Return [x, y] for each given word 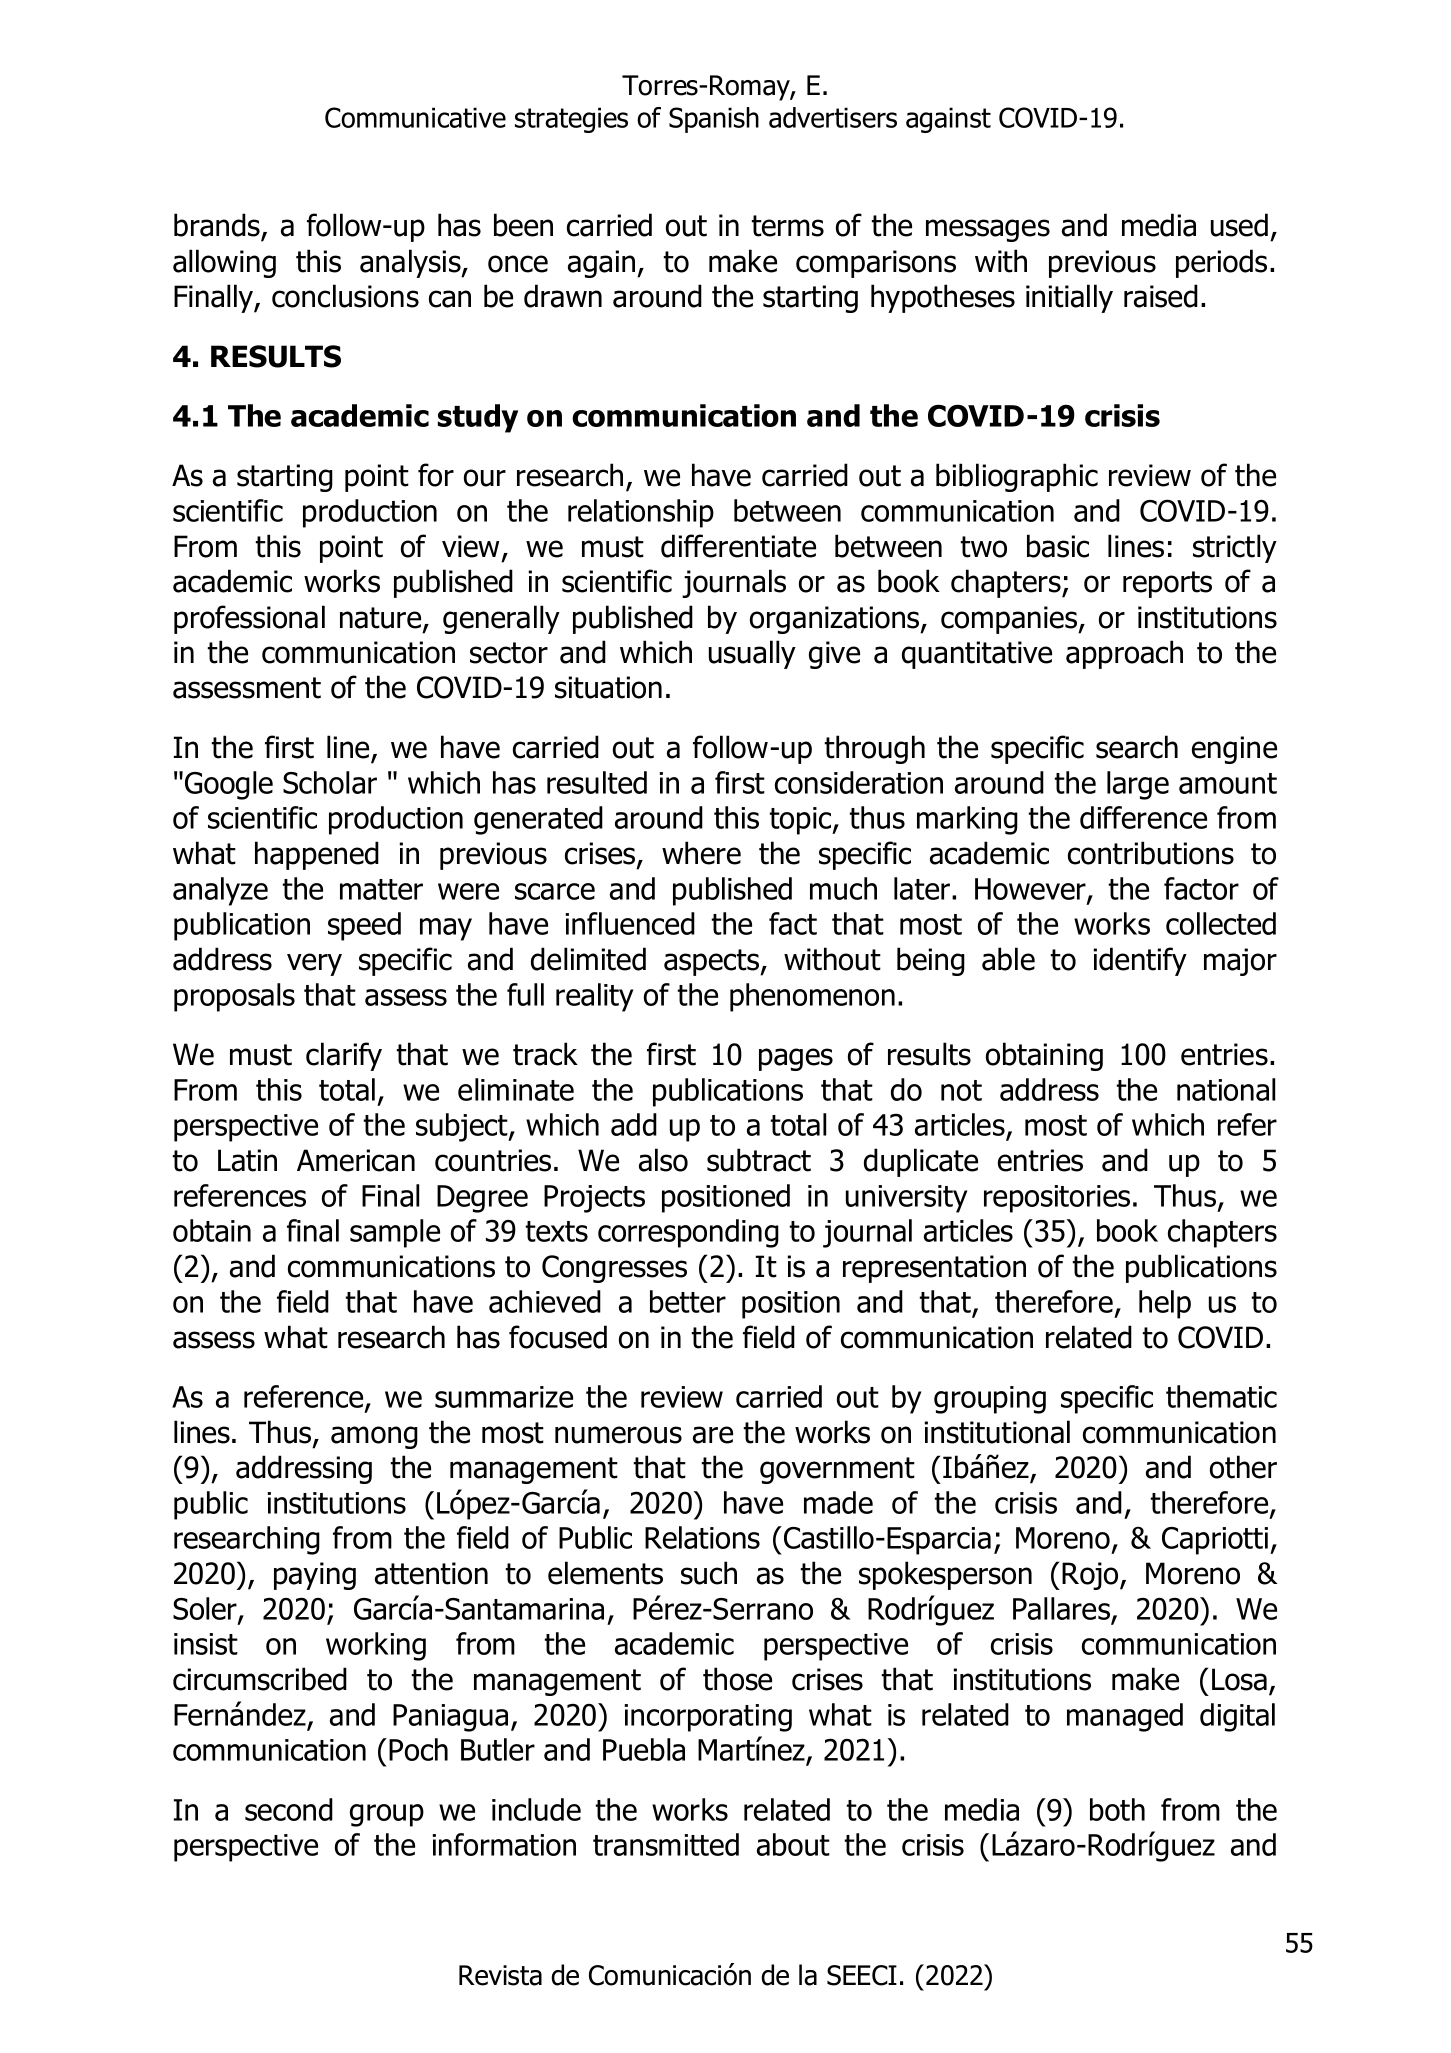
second [289, 1809]
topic [801, 821]
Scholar [330, 782]
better [688, 1301]
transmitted [666, 1844]
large [1138, 785]
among [374, 1437]
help [1165, 1304]
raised [1161, 296]
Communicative [415, 117]
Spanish [714, 120]
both [1117, 1809]
